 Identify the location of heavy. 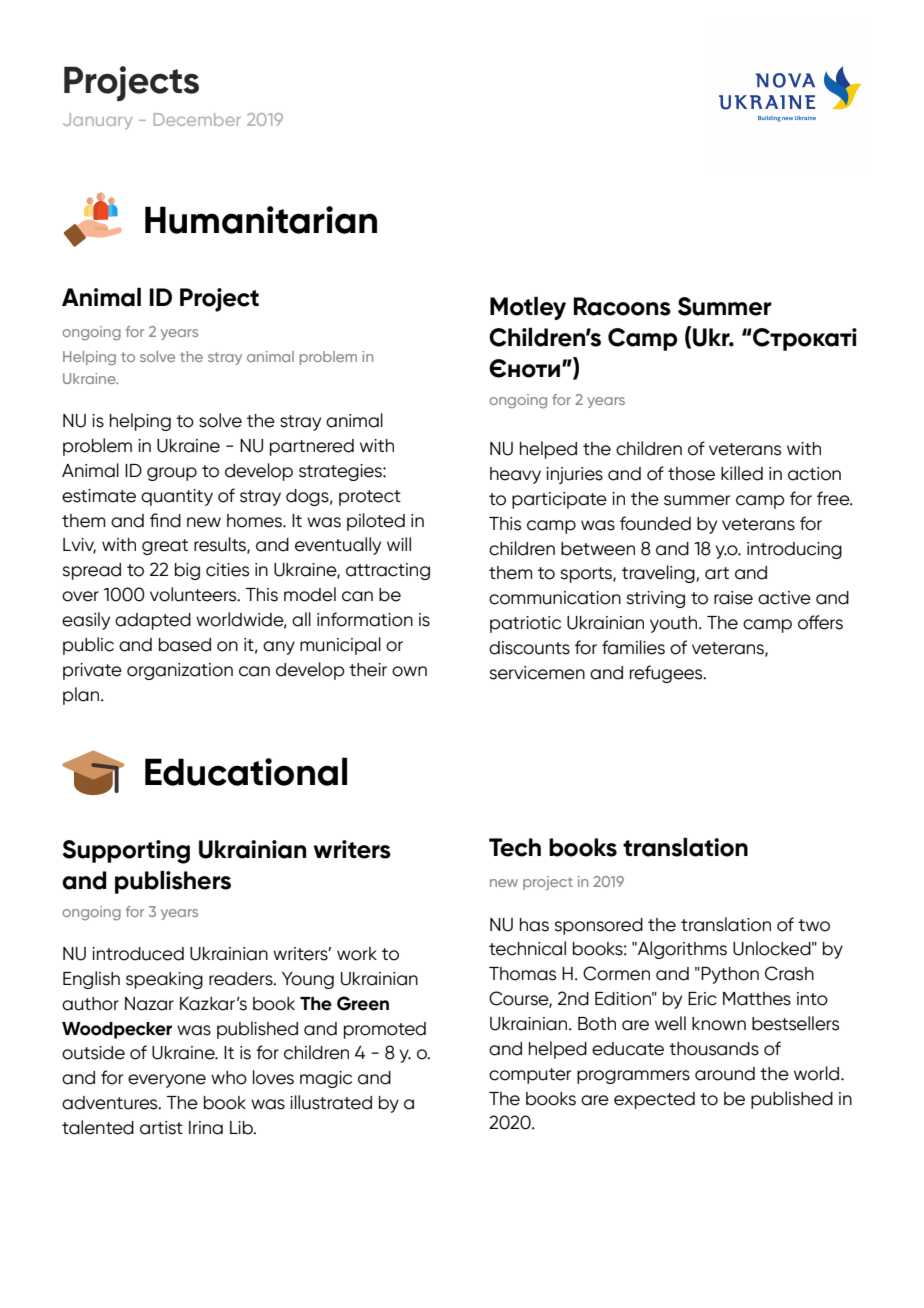
(515, 475).
